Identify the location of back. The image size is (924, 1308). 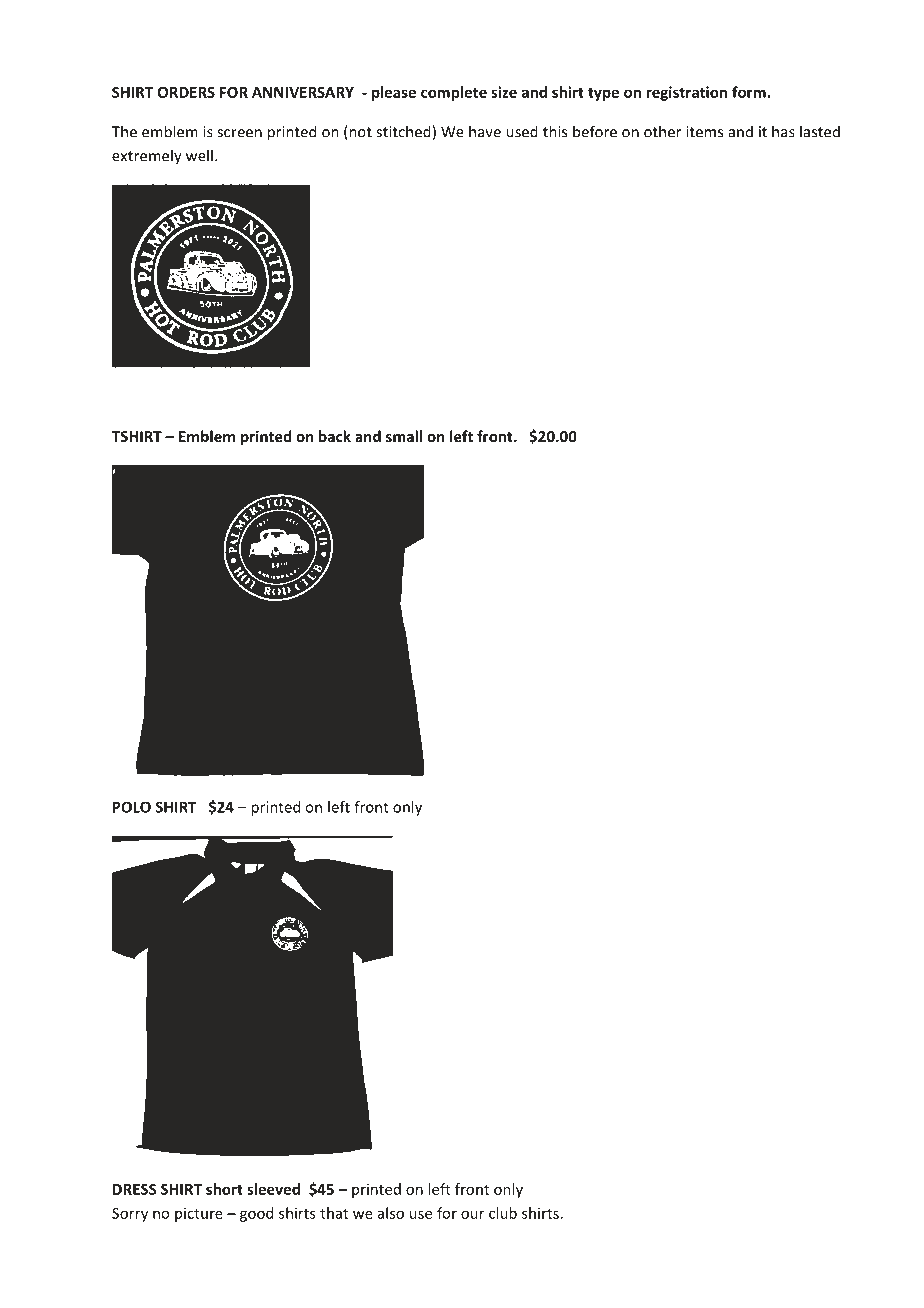
(335, 436).
